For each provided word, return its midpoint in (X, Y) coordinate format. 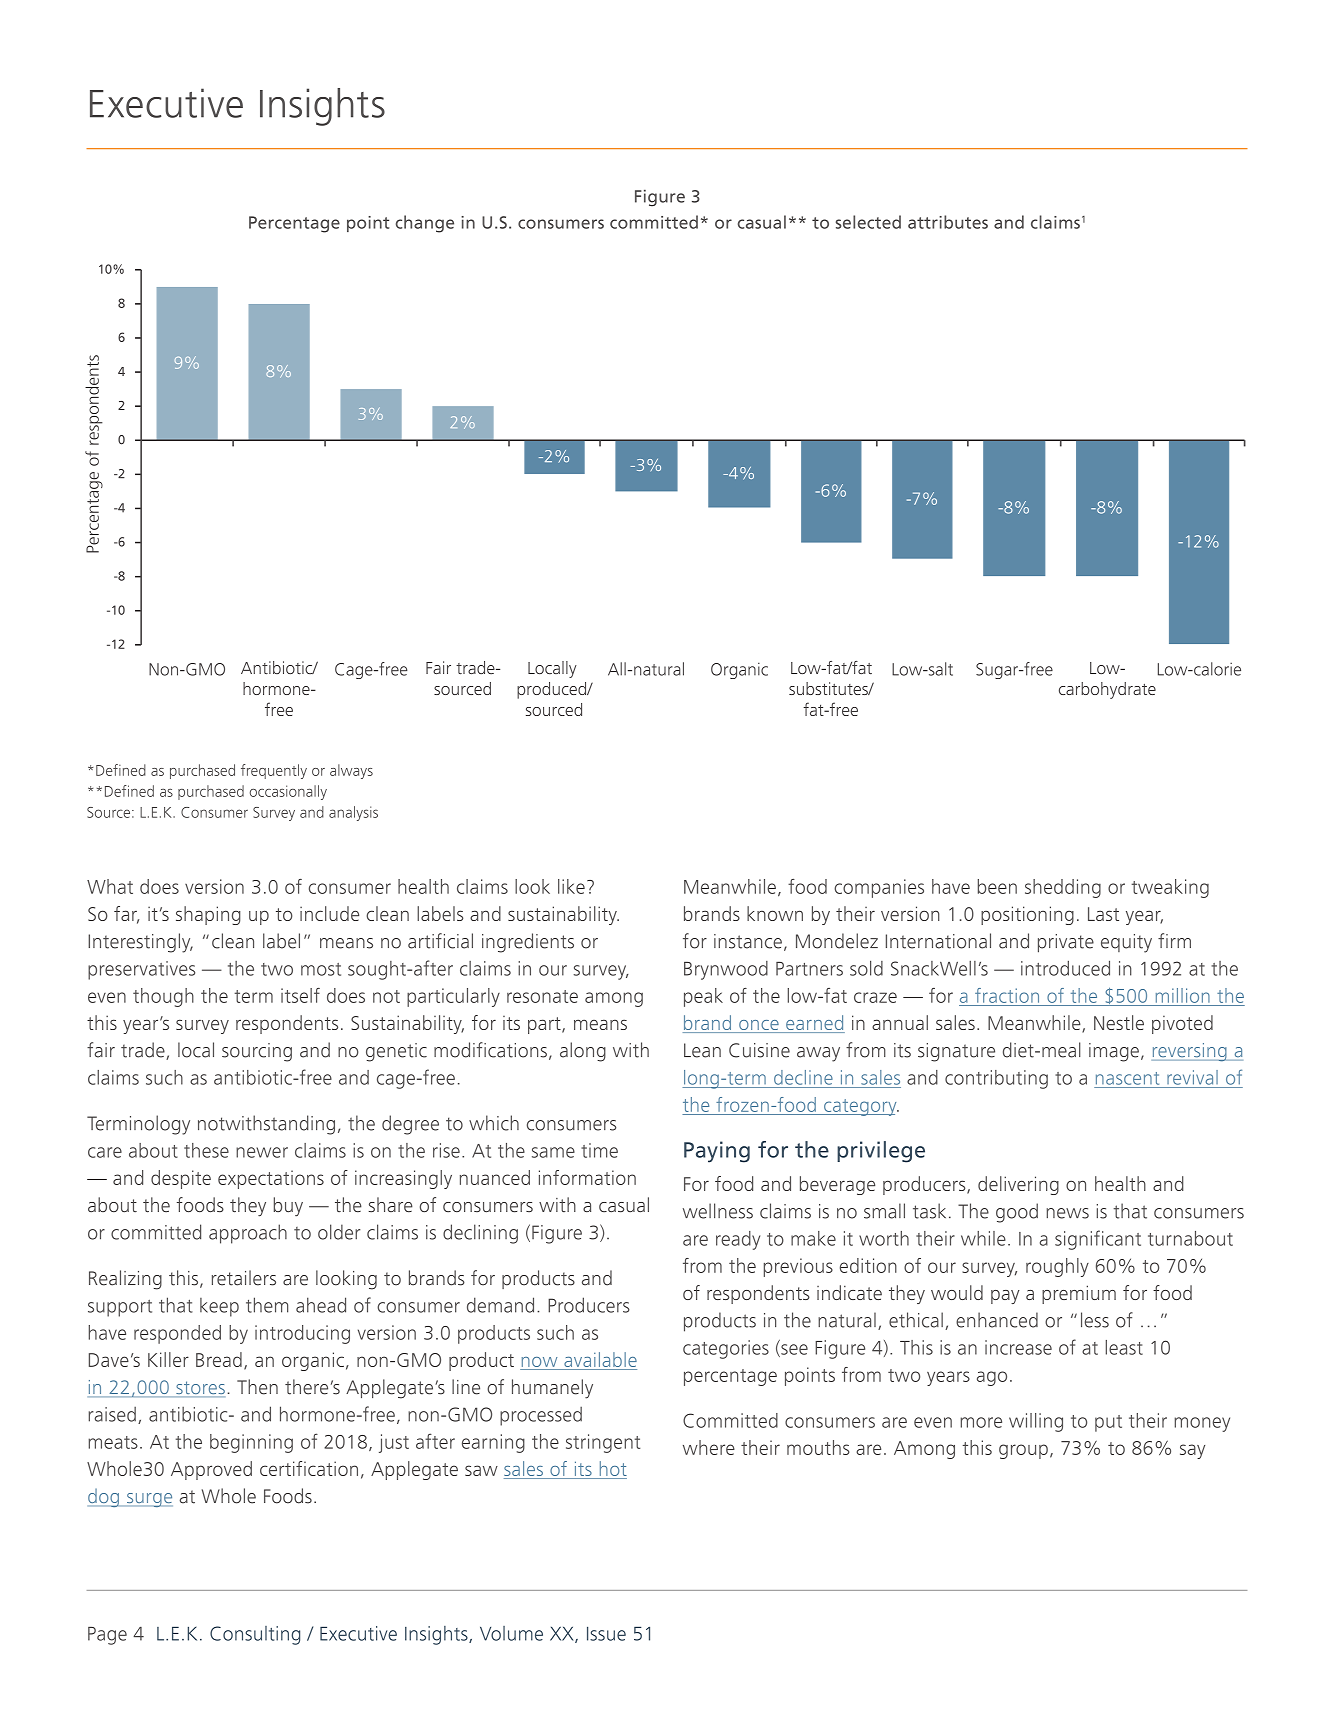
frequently (274, 771)
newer (262, 1152)
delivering (1018, 1185)
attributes (948, 222)
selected (868, 222)
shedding (1063, 888)
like (571, 886)
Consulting (255, 1635)
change (425, 224)
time (599, 1150)
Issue (606, 1634)
